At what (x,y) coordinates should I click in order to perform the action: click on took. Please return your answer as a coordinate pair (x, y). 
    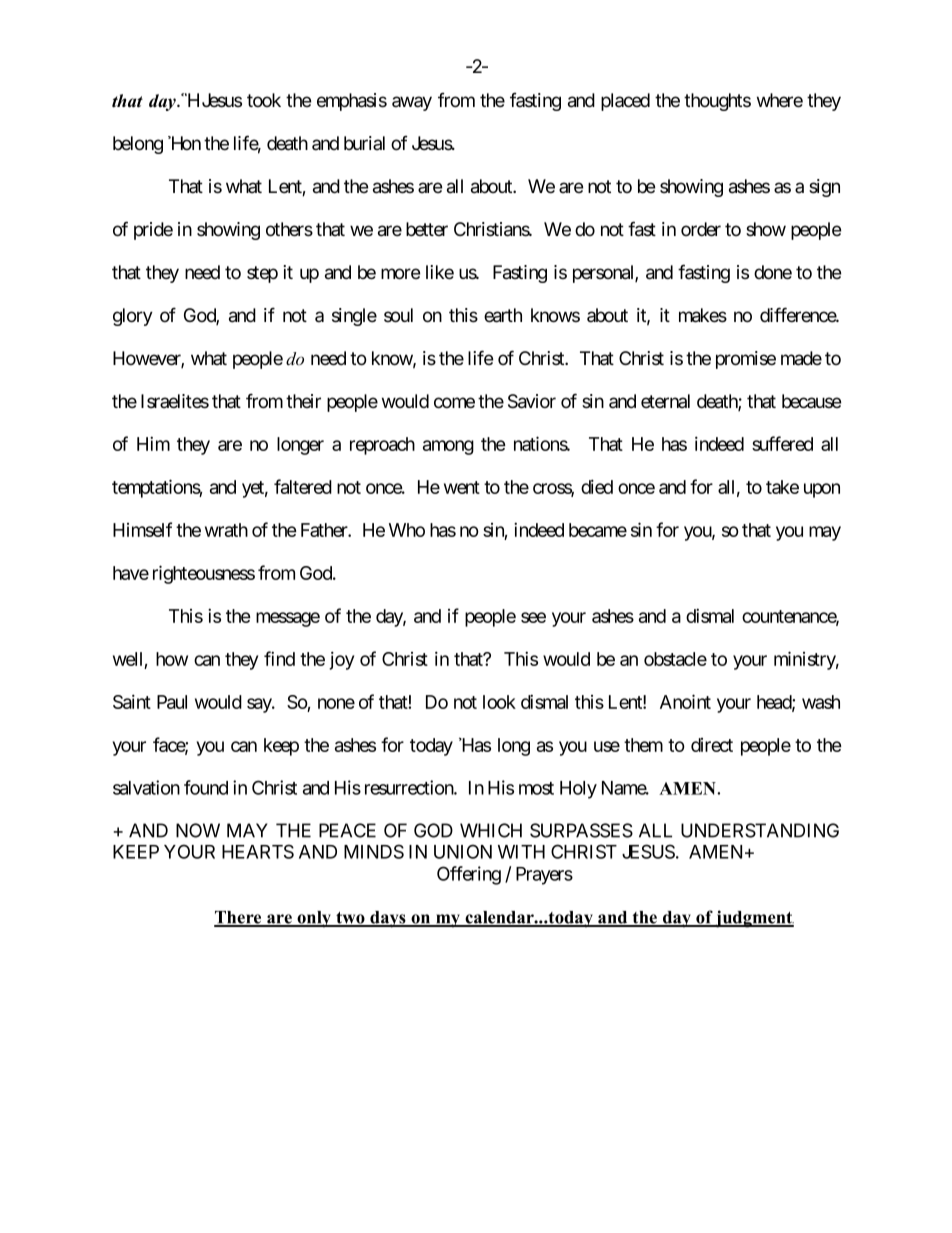
    Looking at the image, I should click on (264, 100).
